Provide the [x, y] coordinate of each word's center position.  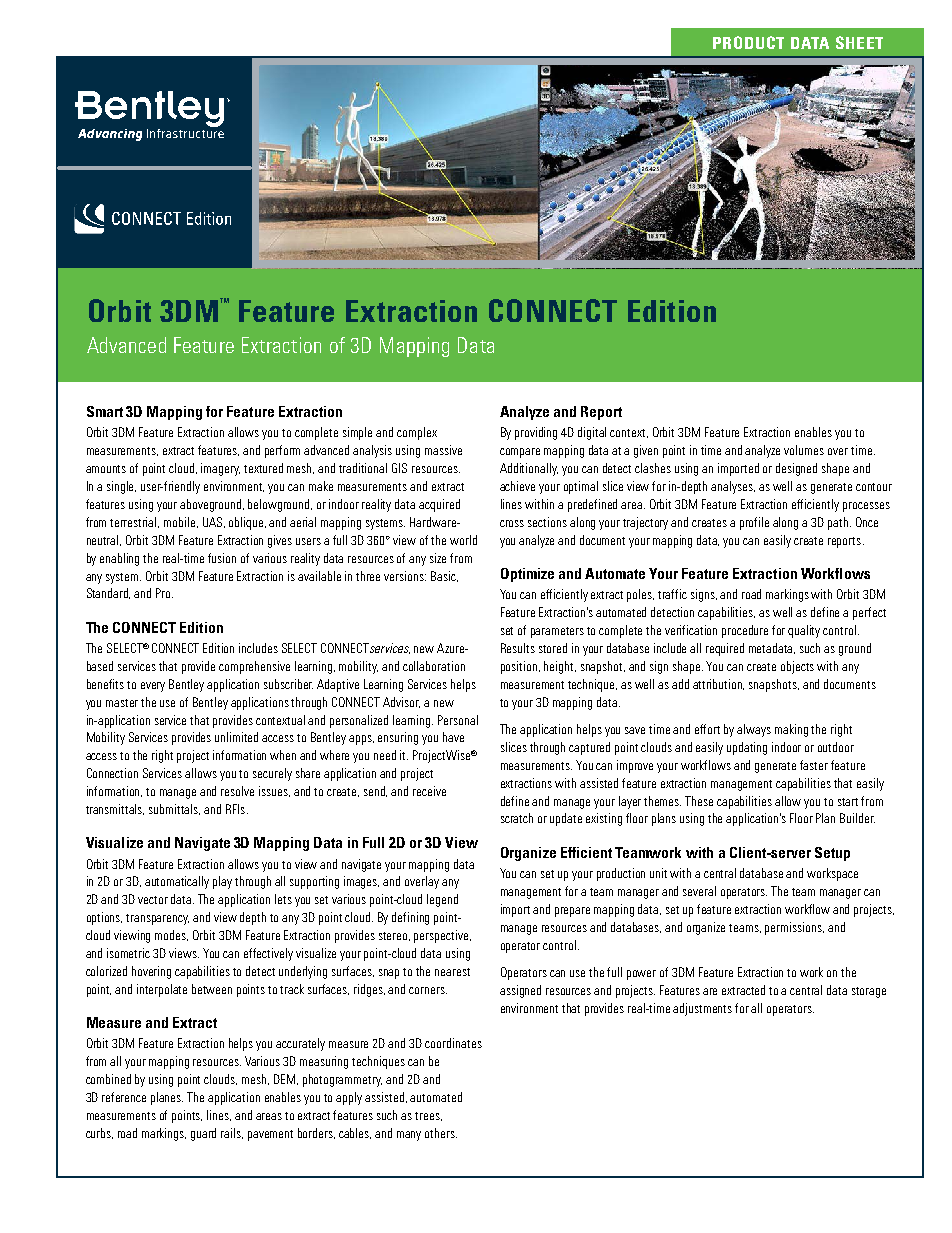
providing [536, 433]
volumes [804, 450]
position [520, 667]
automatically [177, 882]
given [646, 451]
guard [203, 1134]
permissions [794, 928]
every [153, 687]
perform [282, 451]
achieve [517, 486]
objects [797, 667]
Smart [105, 411]
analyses [733, 487]
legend [442, 900]
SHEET [859, 42]
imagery [220, 469]
